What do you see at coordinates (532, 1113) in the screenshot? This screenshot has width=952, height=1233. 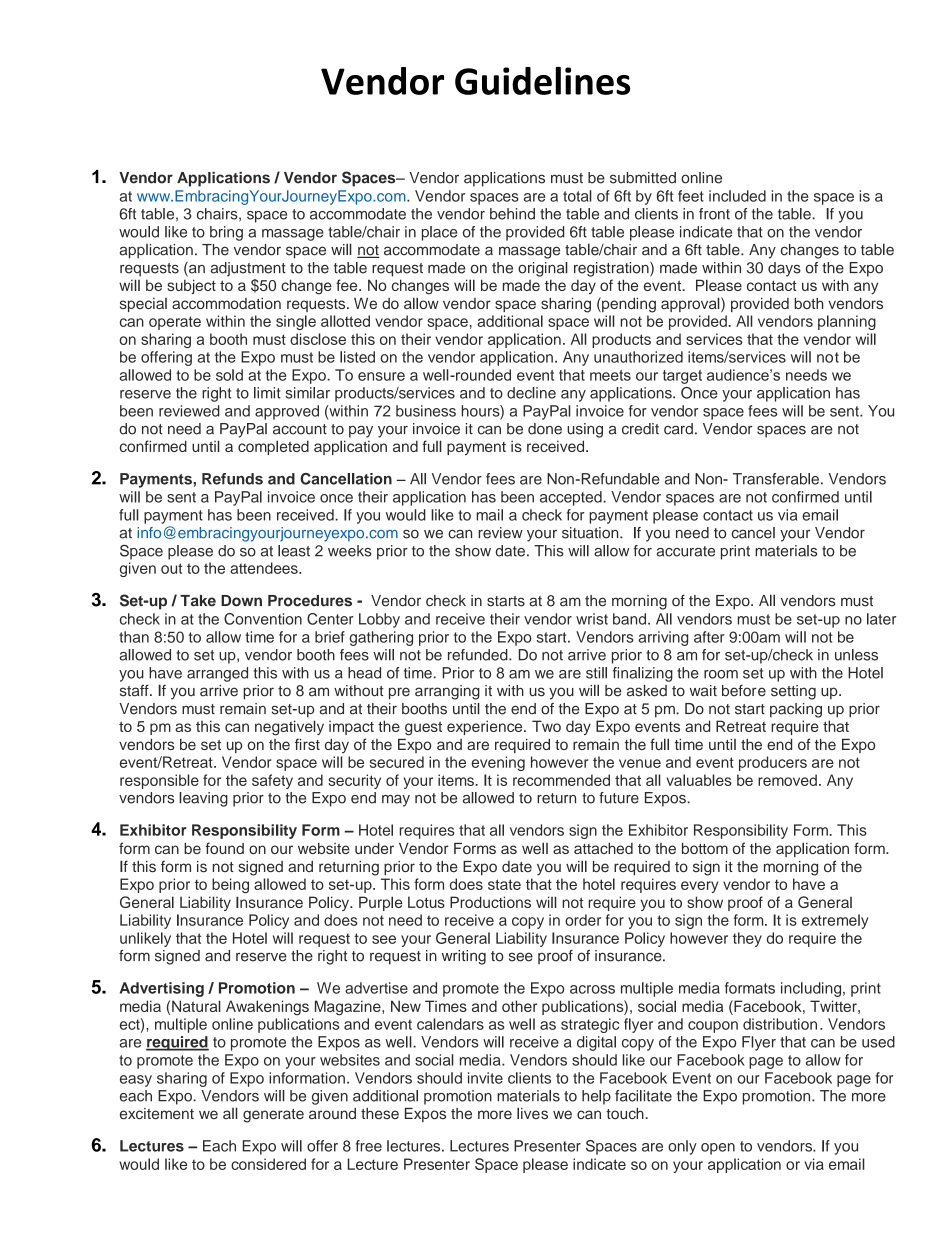 I see `lives` at bounding box center [532, 1113].
